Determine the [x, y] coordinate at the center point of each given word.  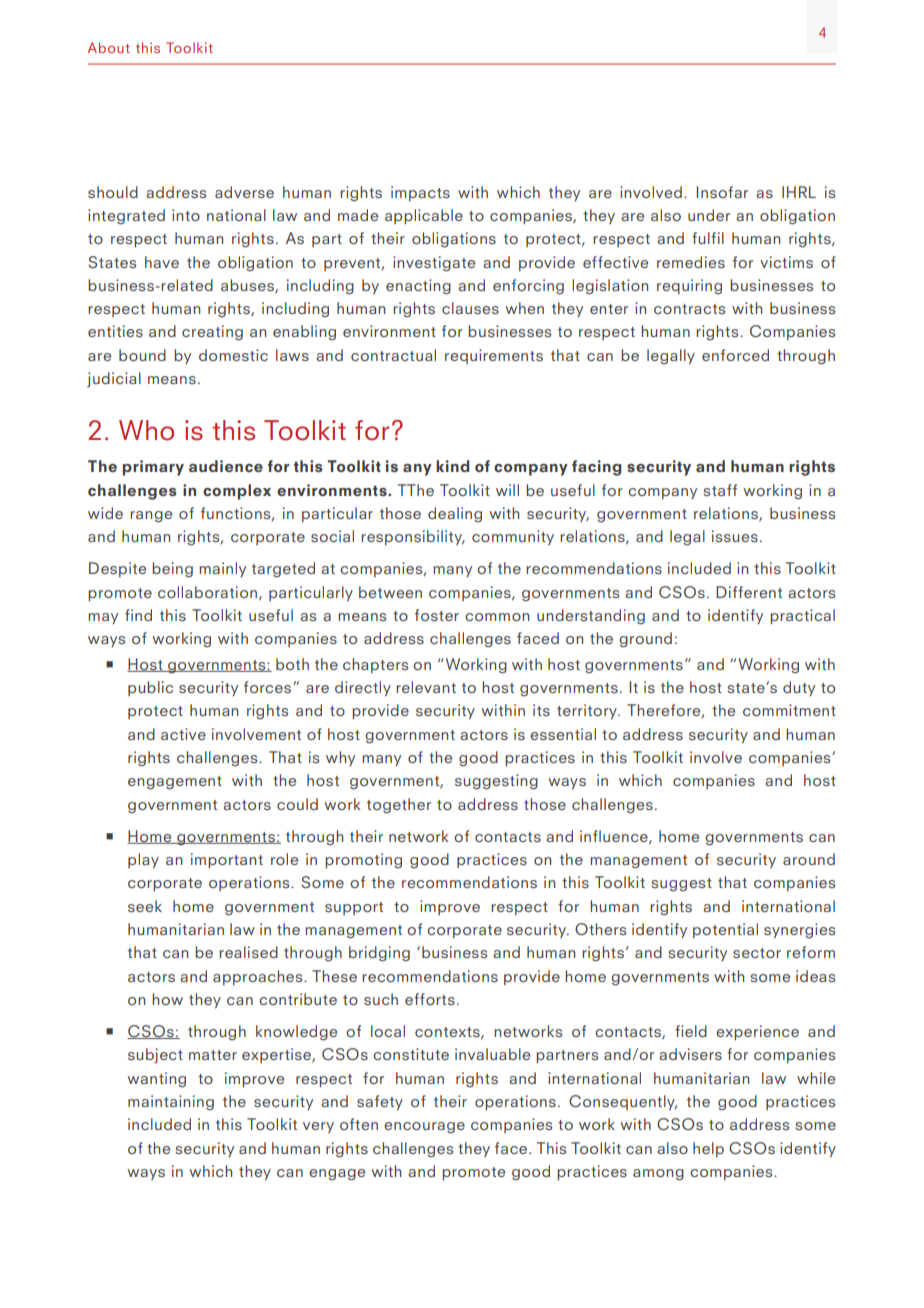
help [708, 1149]
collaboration [207, 592]
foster [437, 615]
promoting [363, 861]
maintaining [171, 1103]
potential [725, 930]
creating [212, 333]
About [109, 47]
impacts [420, 193]
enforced [735, 355]
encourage [424, 1128]
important [227, 861]
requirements [494, 356]
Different [749, 592]
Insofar [722, 192]
